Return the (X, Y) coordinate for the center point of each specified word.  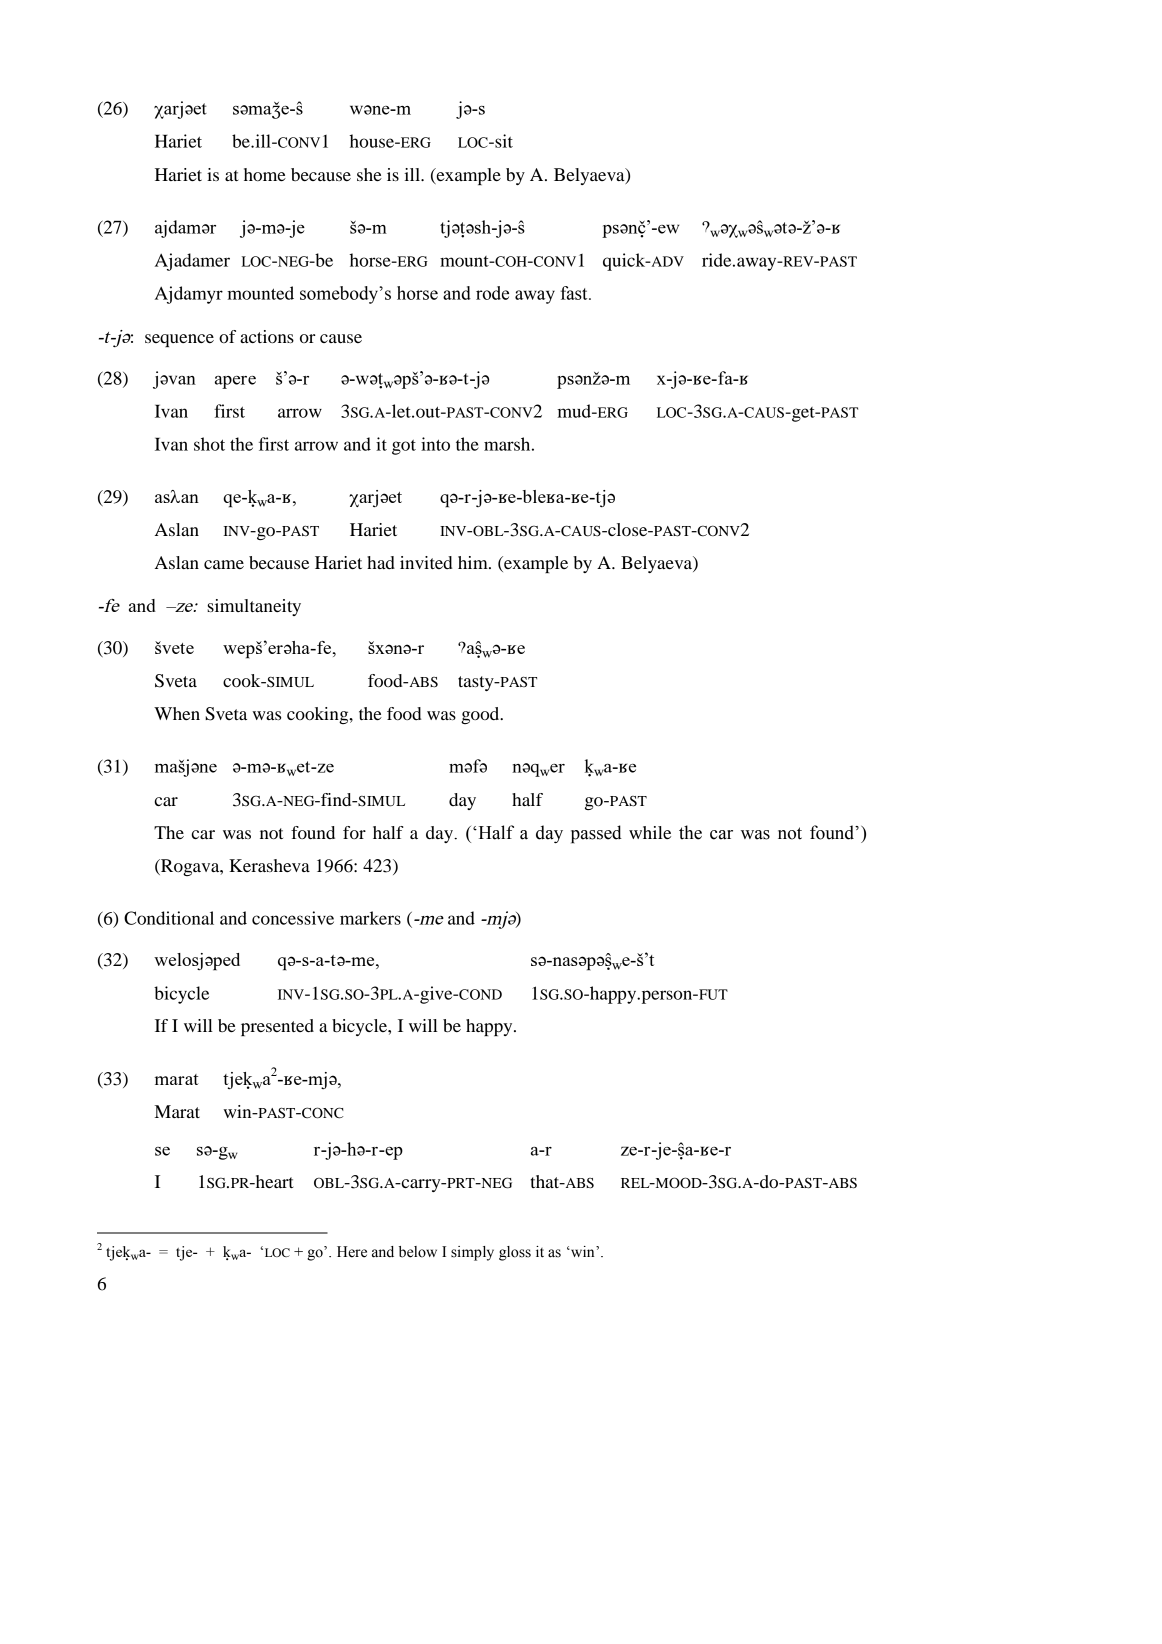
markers (370, 918)
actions (267, 336)
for (354, 832)
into (435, 444)
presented (277, 1027)
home (265, 174)
